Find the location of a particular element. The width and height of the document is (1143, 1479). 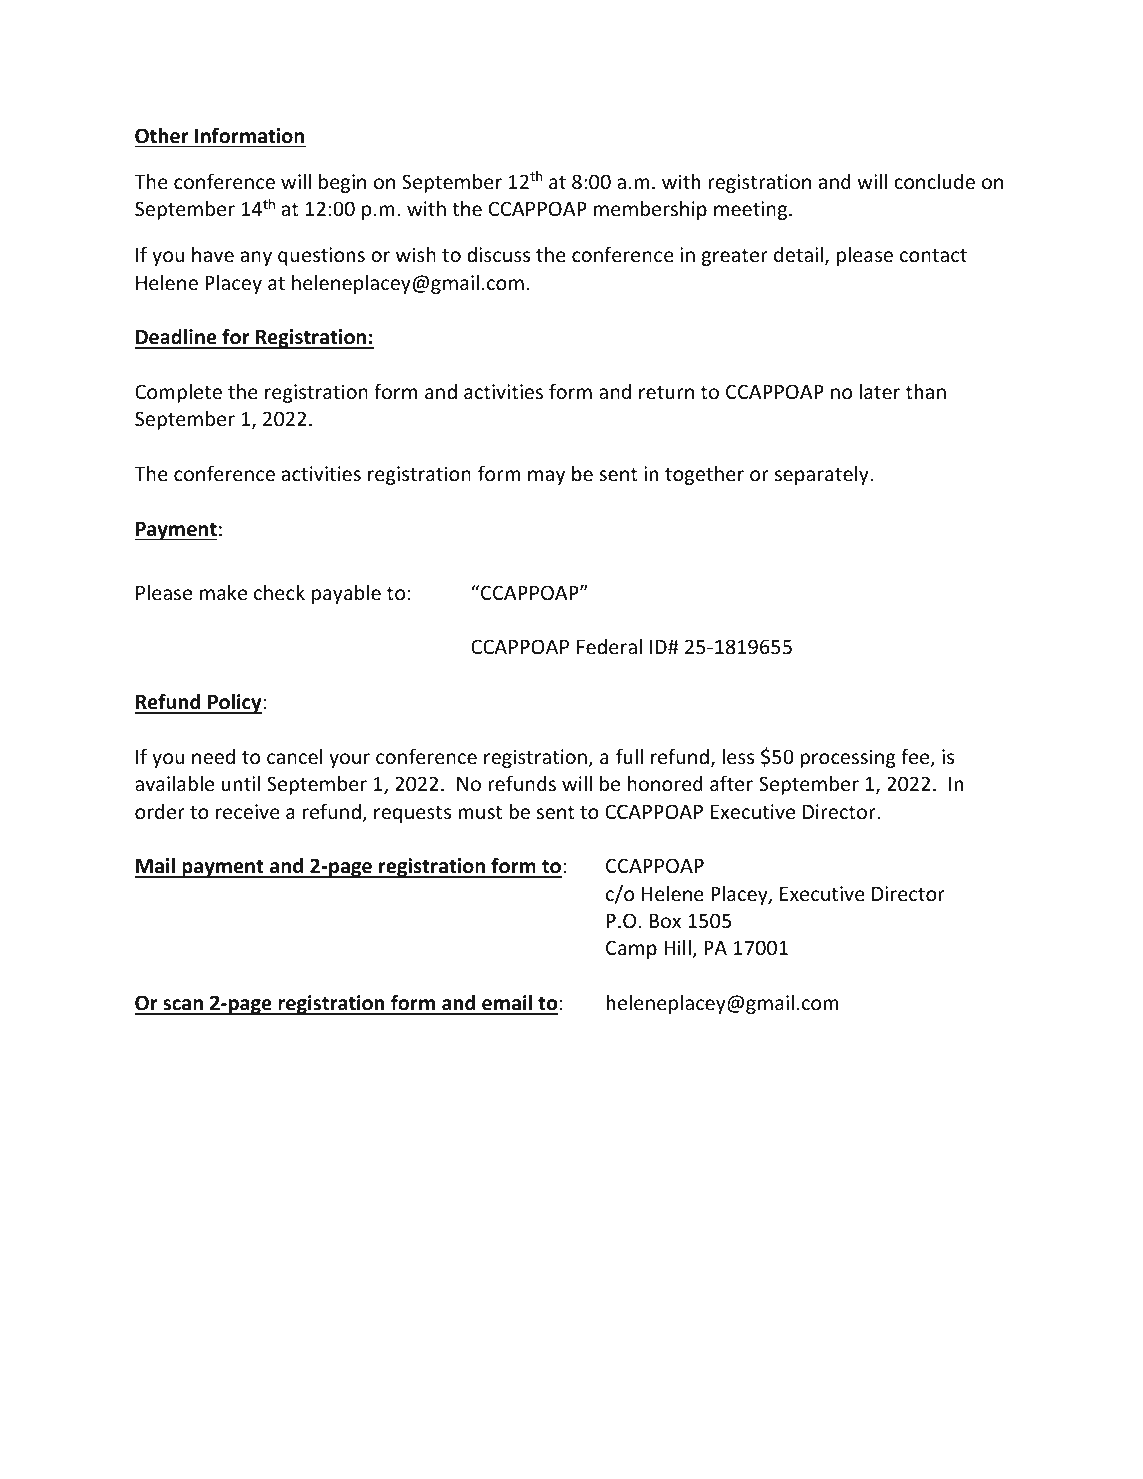

fee is located at coordinates (916, 757).
